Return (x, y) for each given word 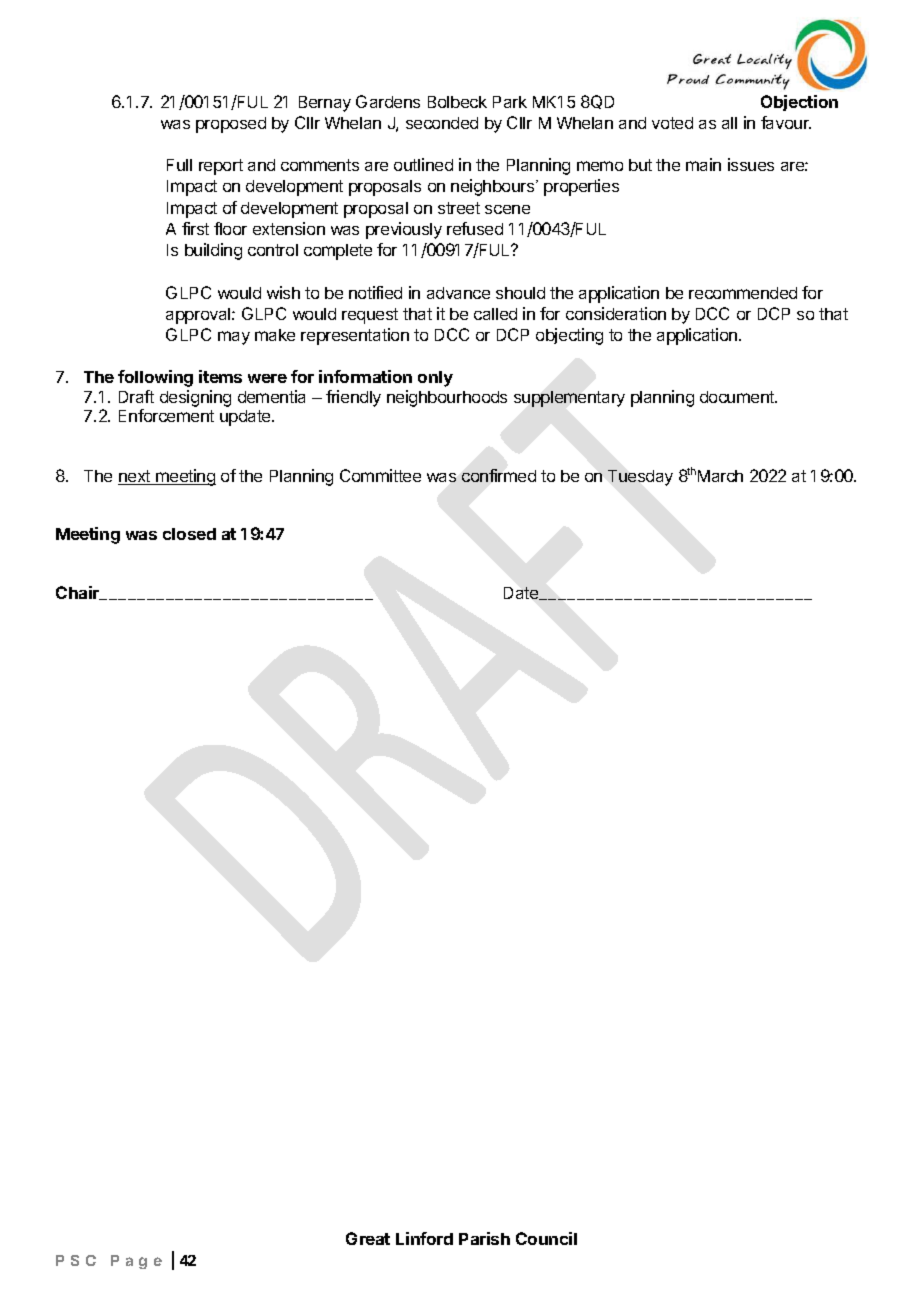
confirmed (499, 475)
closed (189, 534)
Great (368, 1238)
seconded (442, 123)
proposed (231, 125)
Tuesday (640, 478)
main (703, 164)
